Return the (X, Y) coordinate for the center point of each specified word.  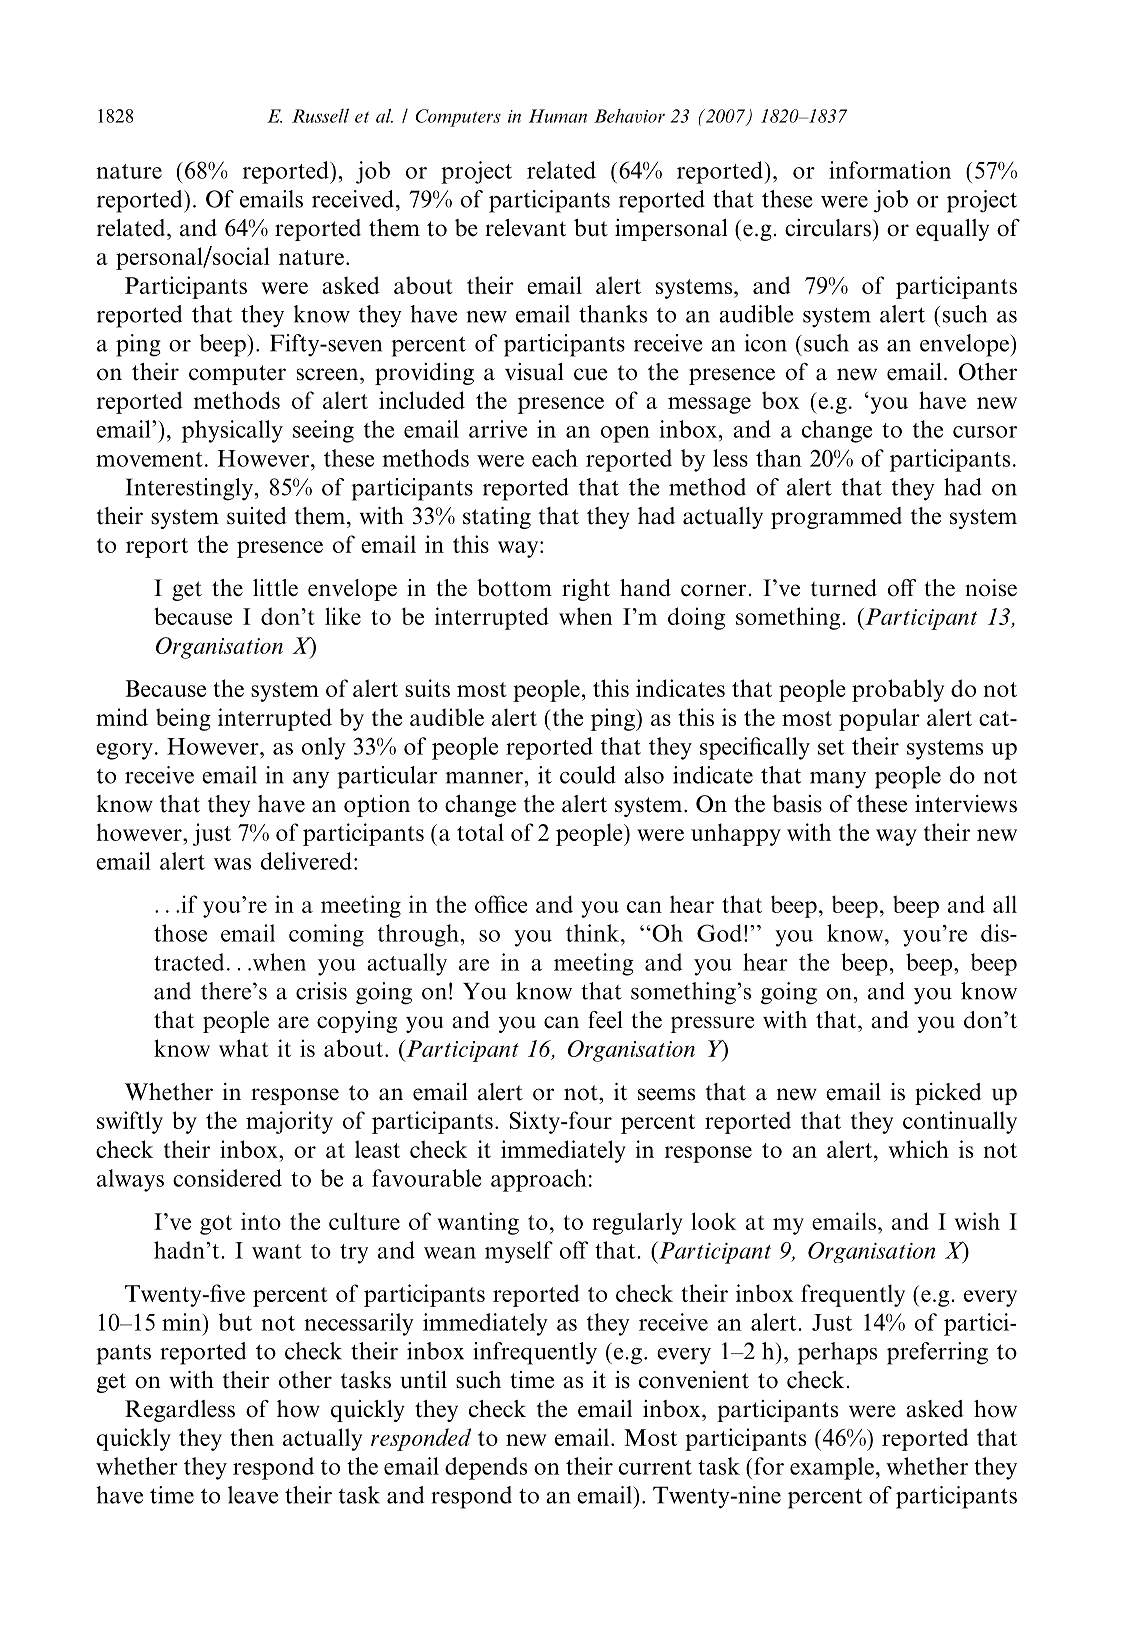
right (586, 590)
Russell (320, 115)
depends (486, 1468)
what (244, 1048)
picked (948, 1094)
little (275, 588)
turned (844, 588)
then (252, 1437)
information (890, 170)
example (832, 1468)
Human (557, 116)
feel (605, 1020)
